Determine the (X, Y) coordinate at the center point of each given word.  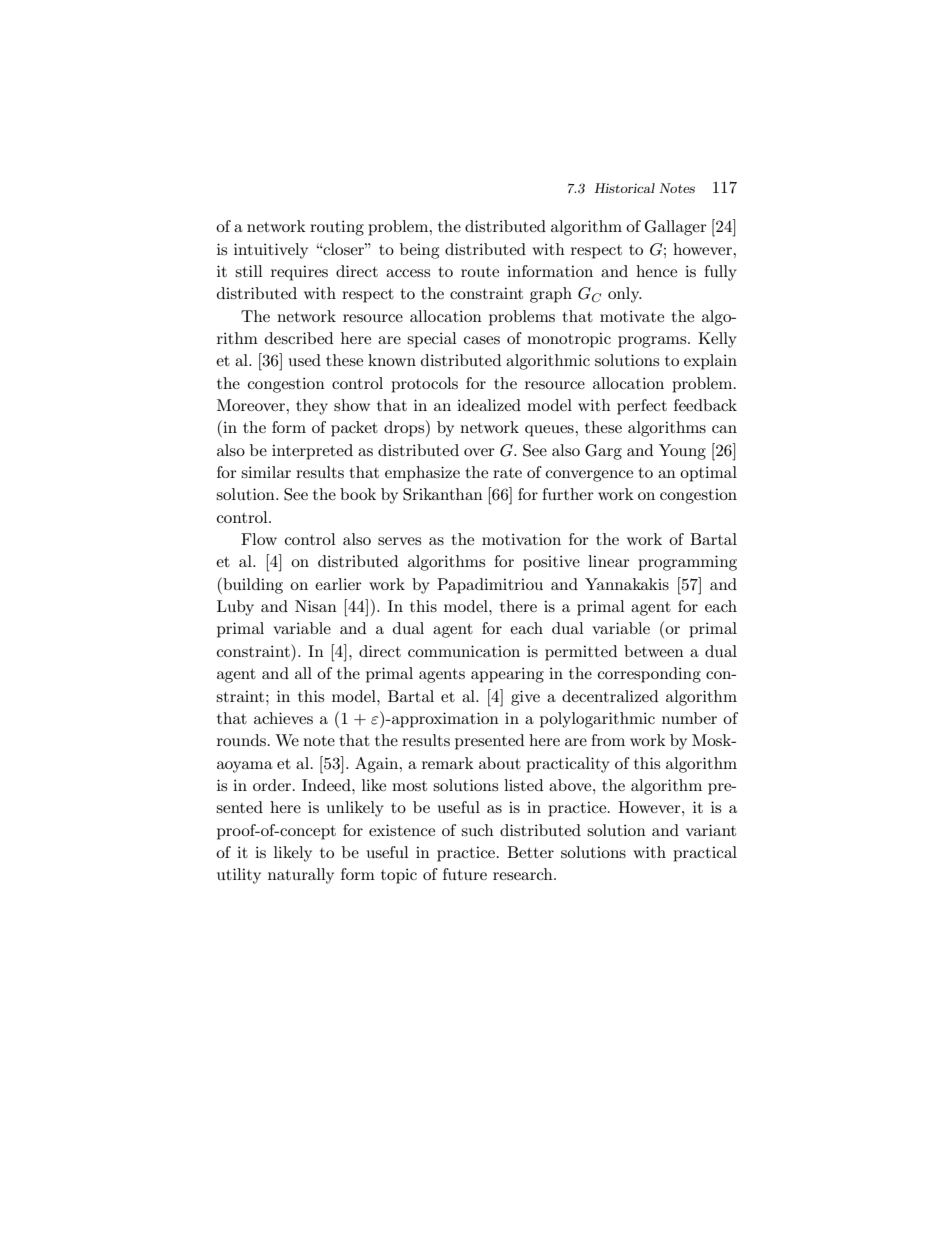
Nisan (316, 606)
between (654, 651)
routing (337, 228)
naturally (301, 876)
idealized (489, 405)
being (419, 251)
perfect (642, 407)
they (312, 407)
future (465, 874)
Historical (624, 188)
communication (464, 651)
